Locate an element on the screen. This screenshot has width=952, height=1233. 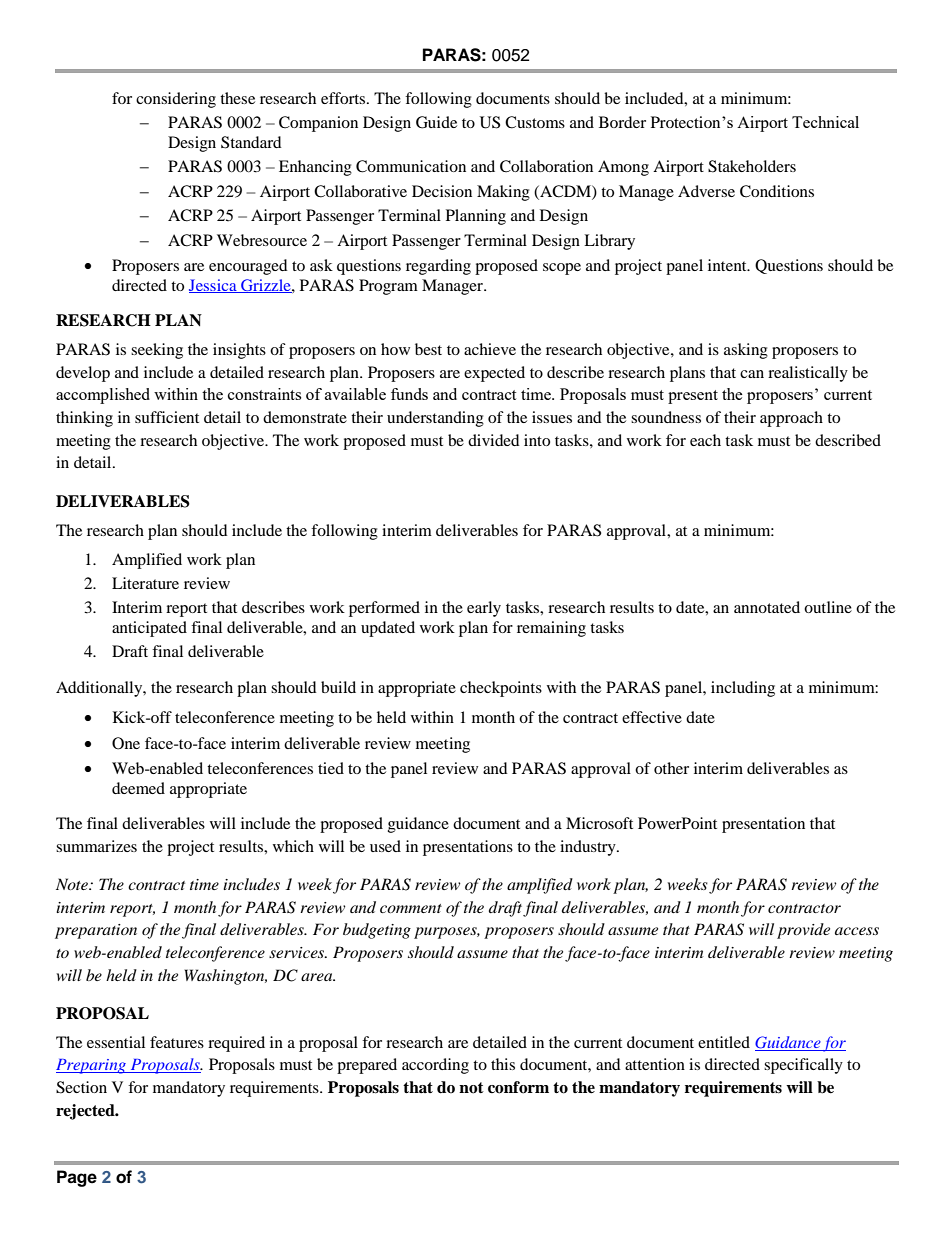
anticipated is located at coordinates (149, 629).
